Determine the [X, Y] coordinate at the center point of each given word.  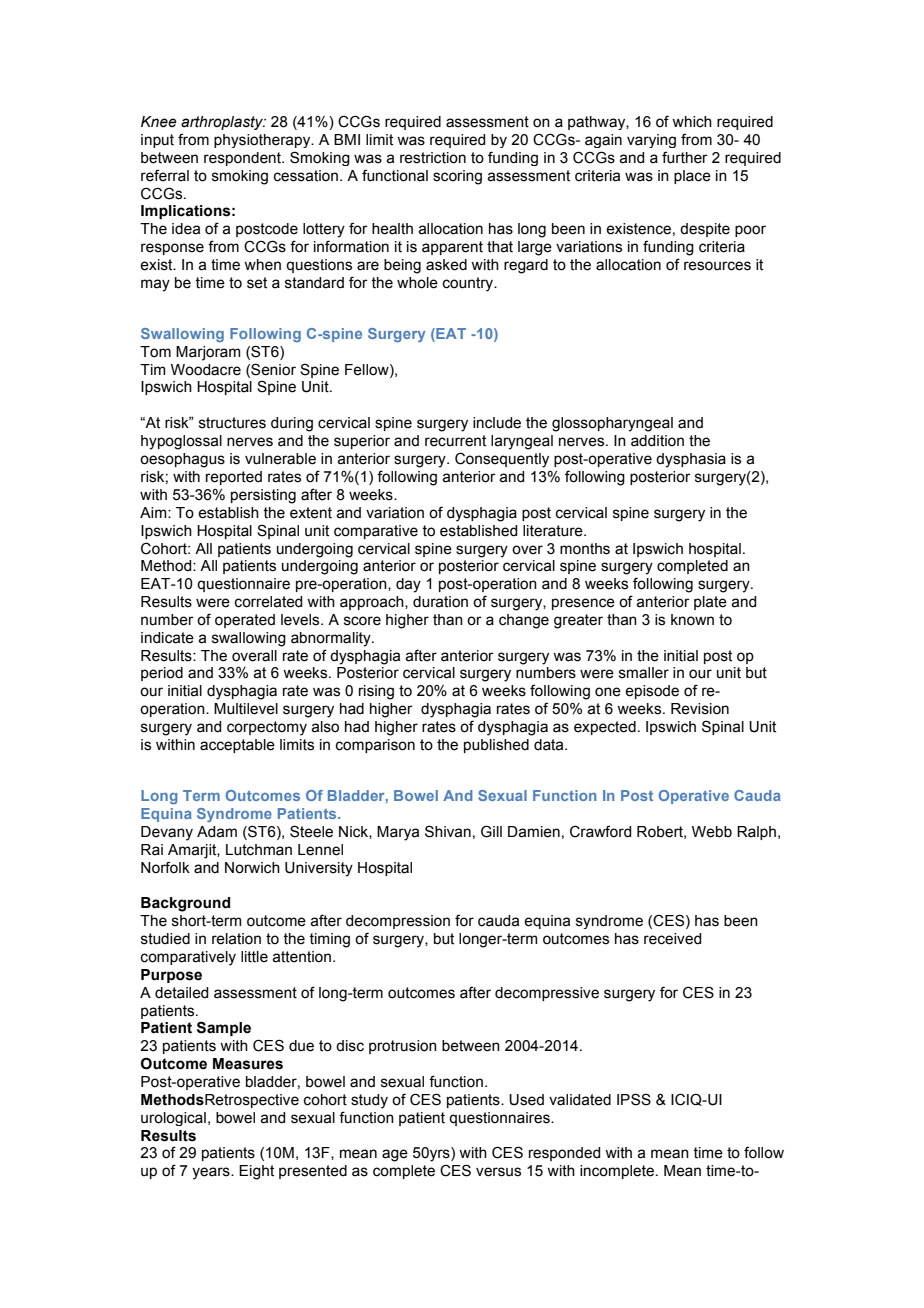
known [692, 620]
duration [440, 602]
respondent [244, 159]
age [395, 1155]
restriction [433, 158]
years [212, 1173]
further [685, 157]
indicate [167, 638]
